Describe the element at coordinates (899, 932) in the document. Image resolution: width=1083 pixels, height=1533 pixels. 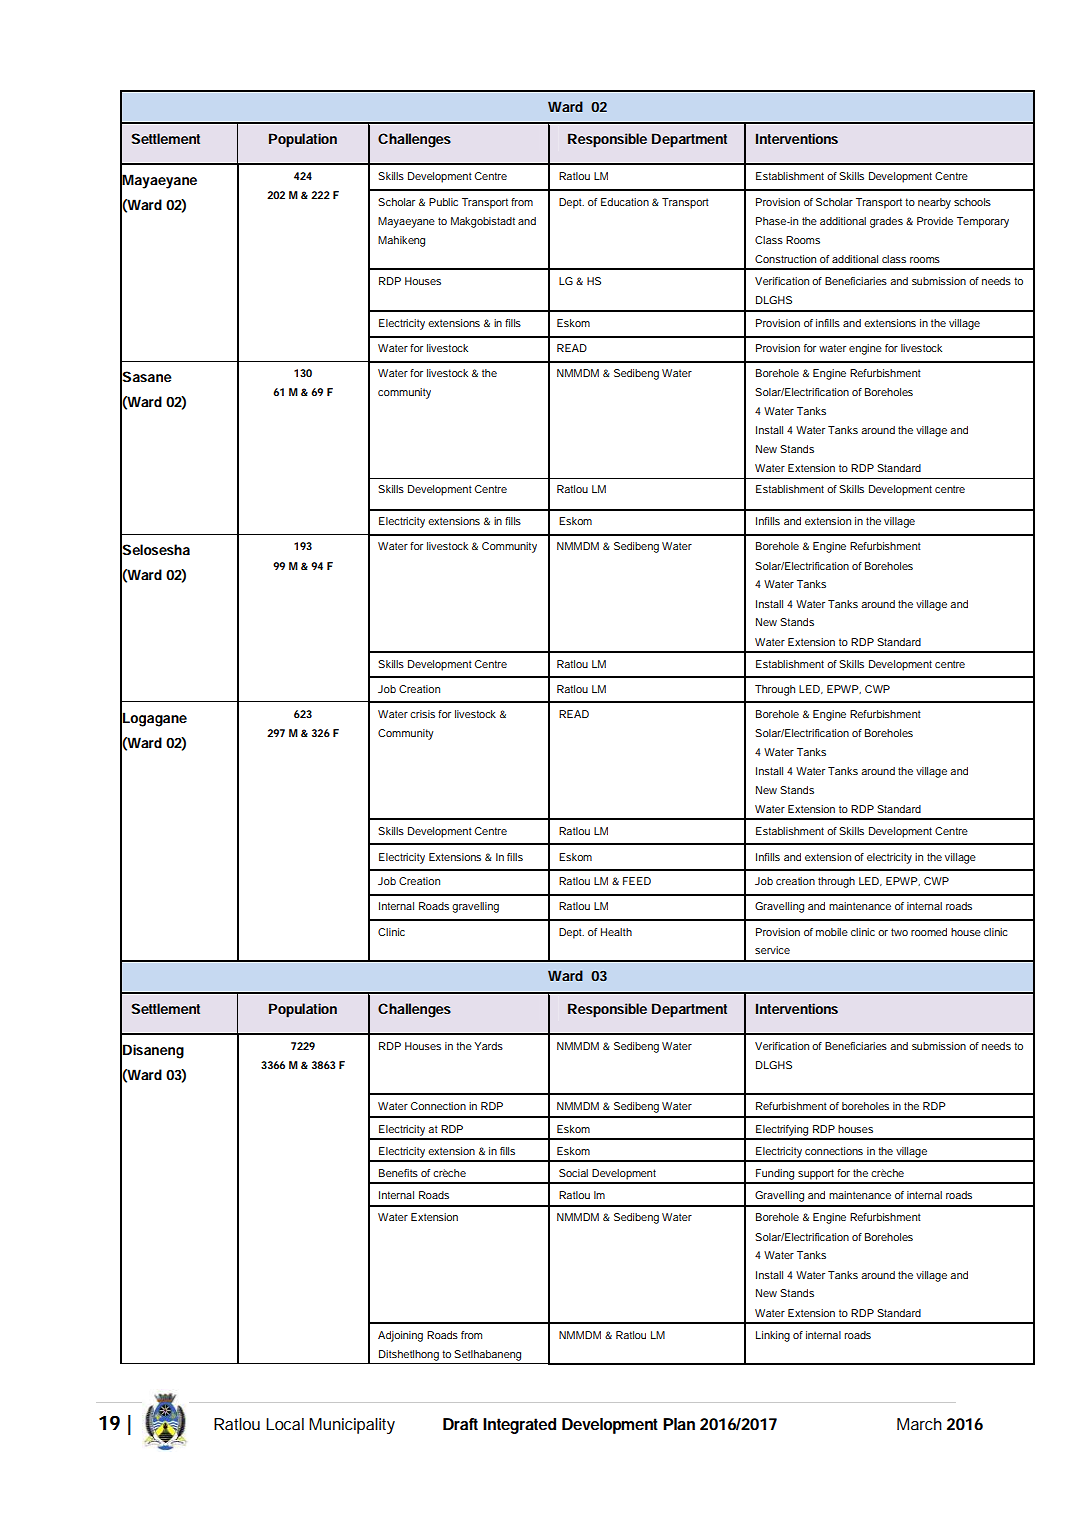
I see `two` at that location.
